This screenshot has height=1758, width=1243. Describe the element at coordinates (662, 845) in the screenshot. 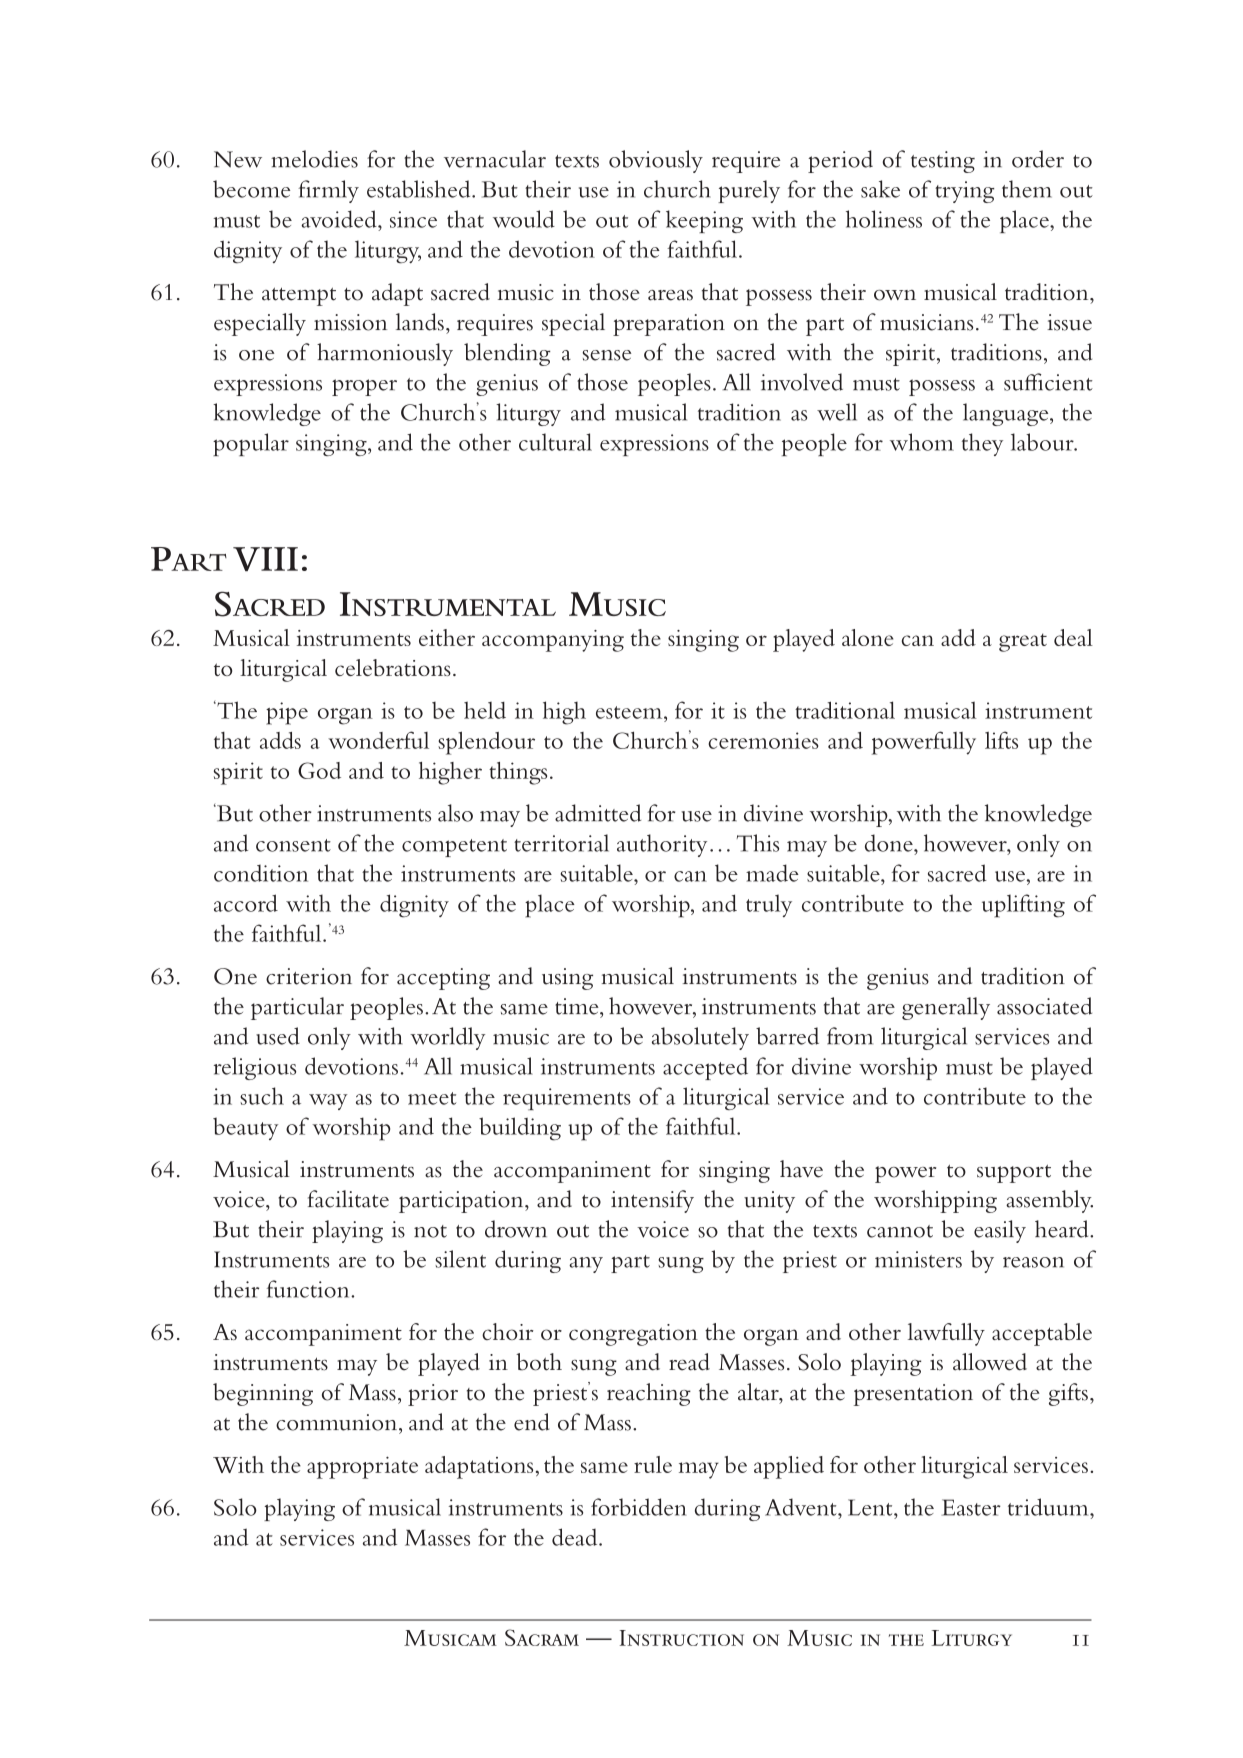

I see `authority` at that location.
